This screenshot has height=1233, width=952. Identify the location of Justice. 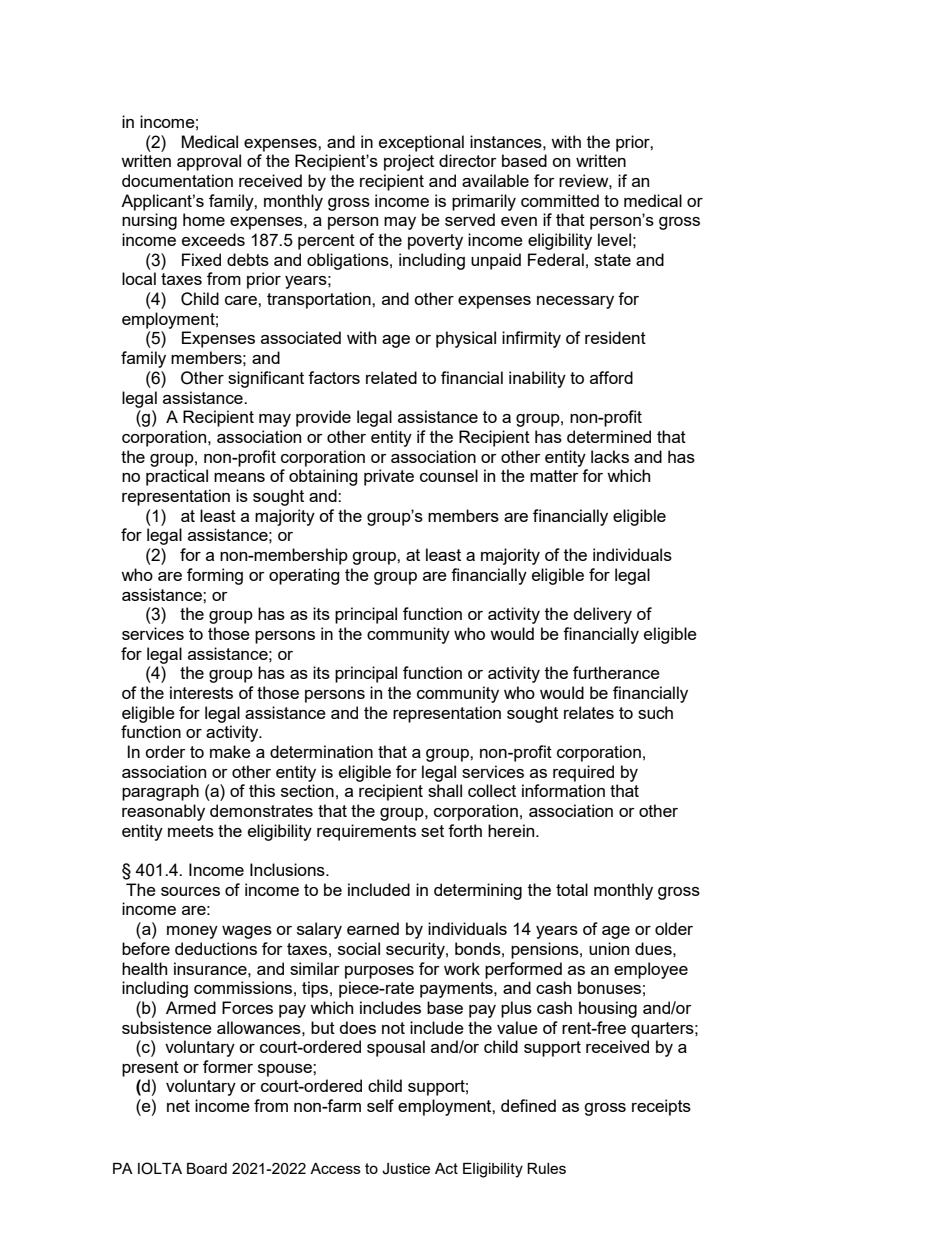
(406, 1169).
